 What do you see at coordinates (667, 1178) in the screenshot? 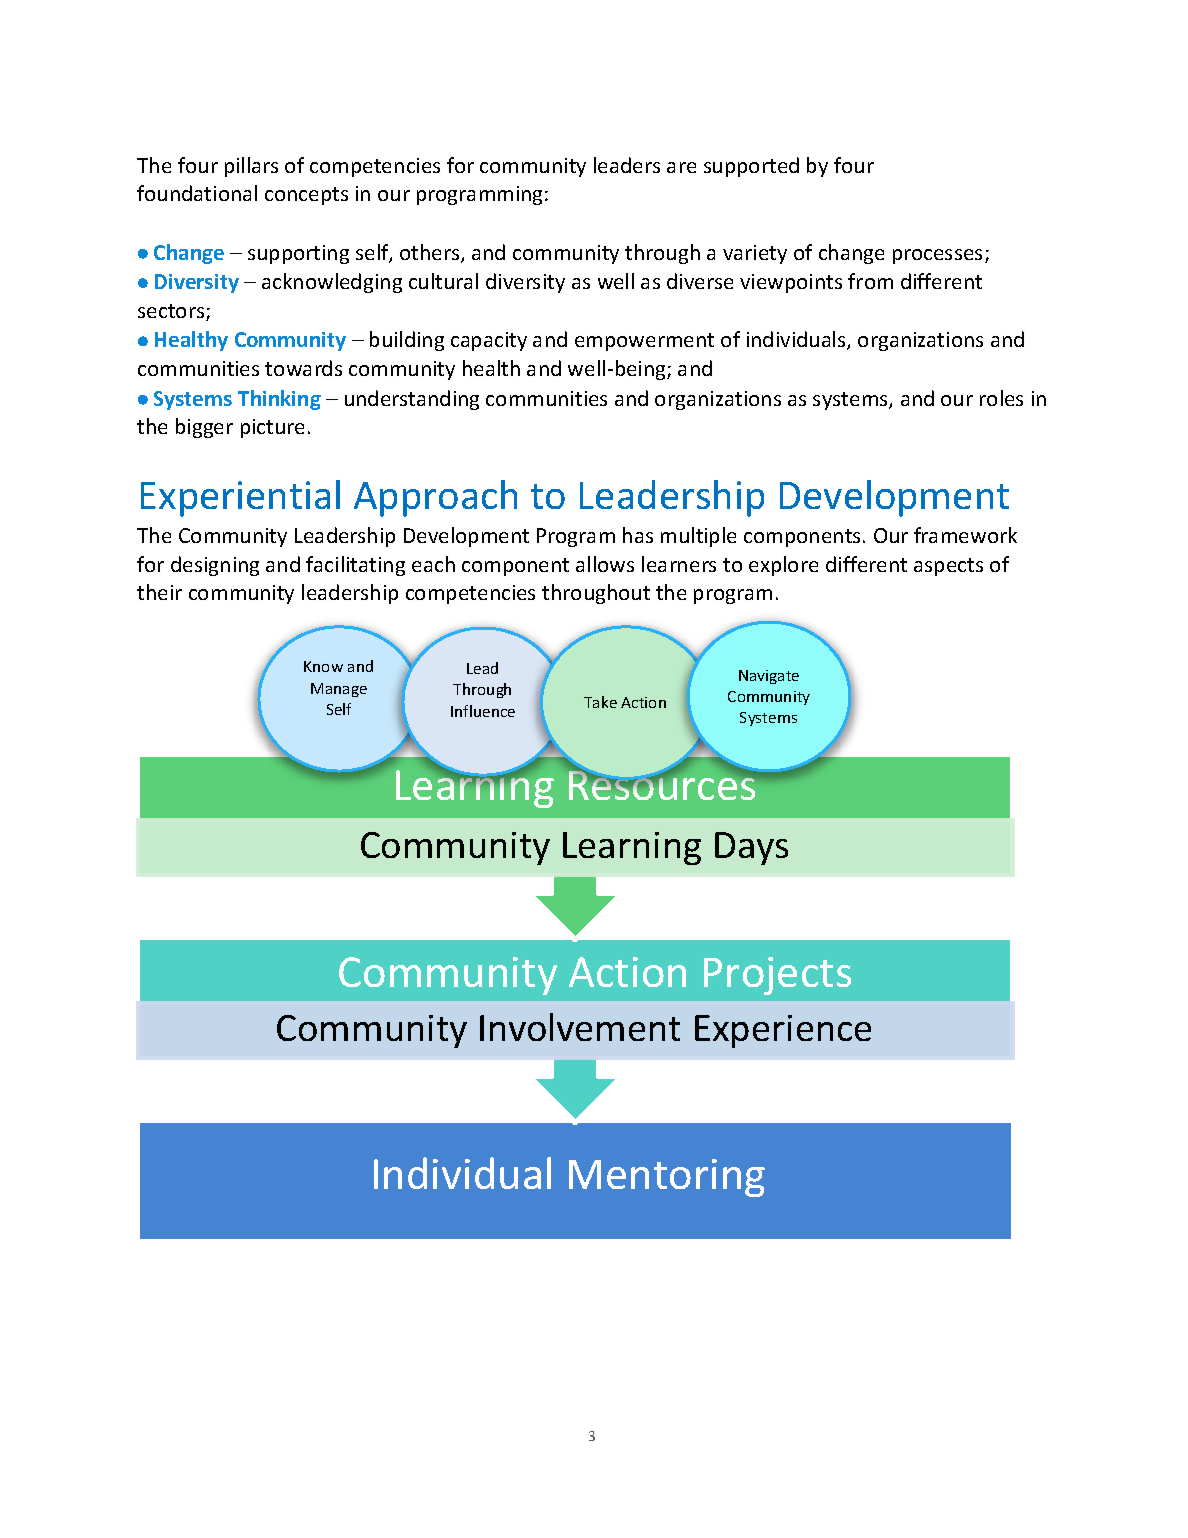
I see `Mentoring` at bounding box center [667, 1178].
